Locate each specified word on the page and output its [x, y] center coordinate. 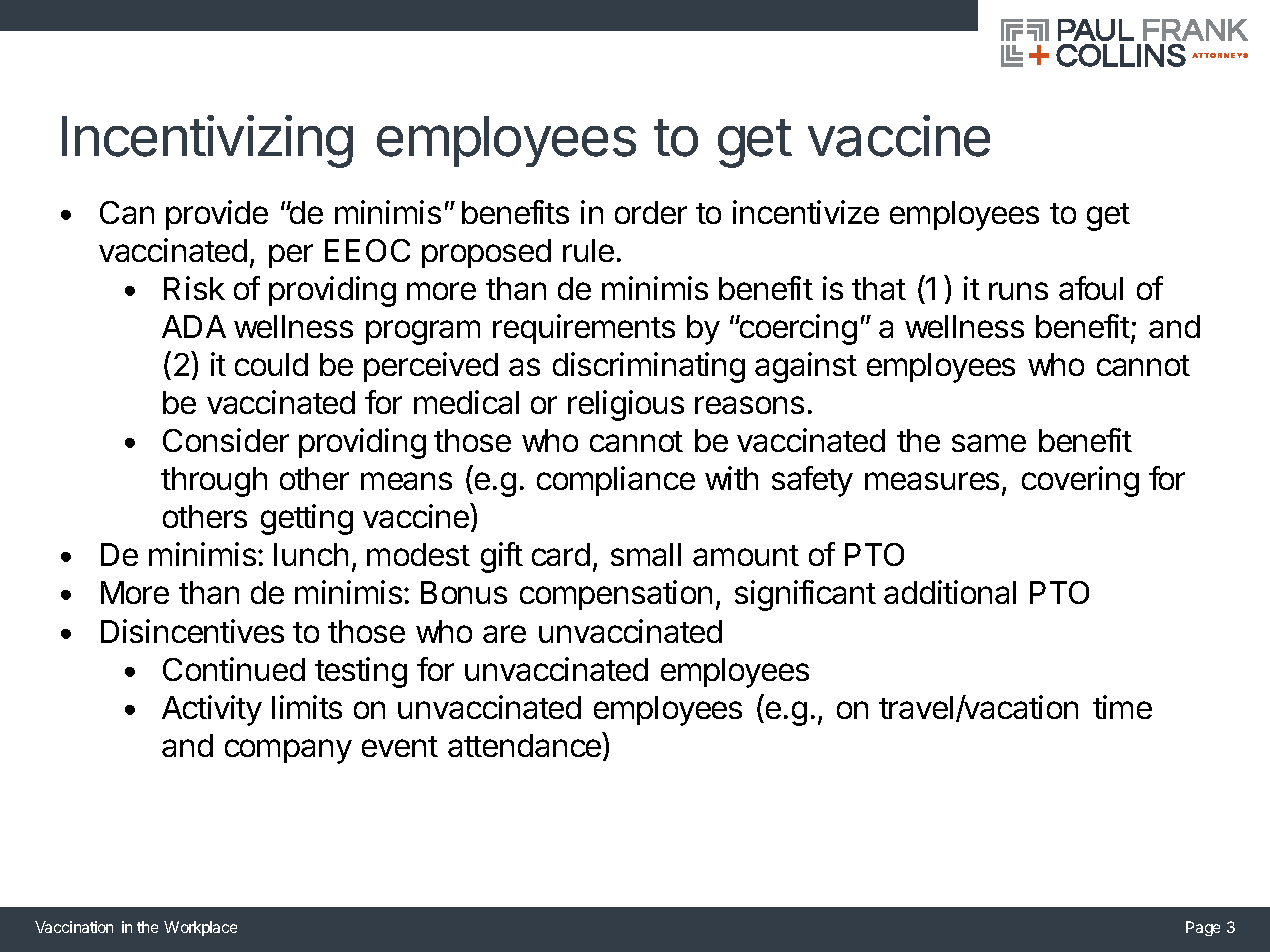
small [646, 554]
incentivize [806, 212]
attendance [526, 746]
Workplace [200, 928]
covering [1080, 481]
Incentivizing [207, 141]
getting [307, 519]
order [651, 212]
